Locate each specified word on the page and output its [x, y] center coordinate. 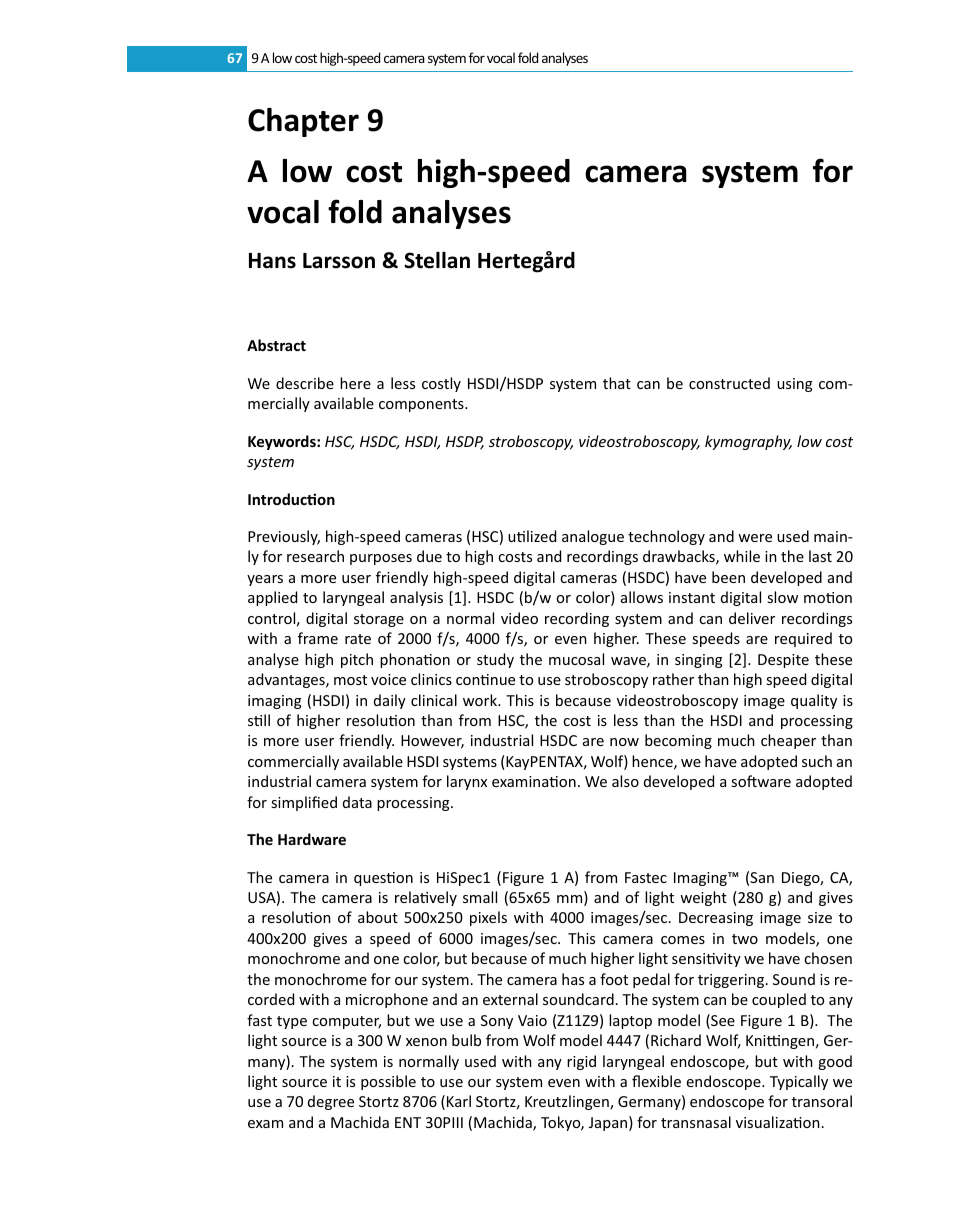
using [794, 385]
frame [318, 638]
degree [331, 1102]
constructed [729, 383]
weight [703, 898]
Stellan [437, 260]
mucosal [576, 659]
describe [305, 383]
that [617, 383]
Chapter [303, 122]
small [480, 897]
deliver [752, 618]
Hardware [312, 839]
